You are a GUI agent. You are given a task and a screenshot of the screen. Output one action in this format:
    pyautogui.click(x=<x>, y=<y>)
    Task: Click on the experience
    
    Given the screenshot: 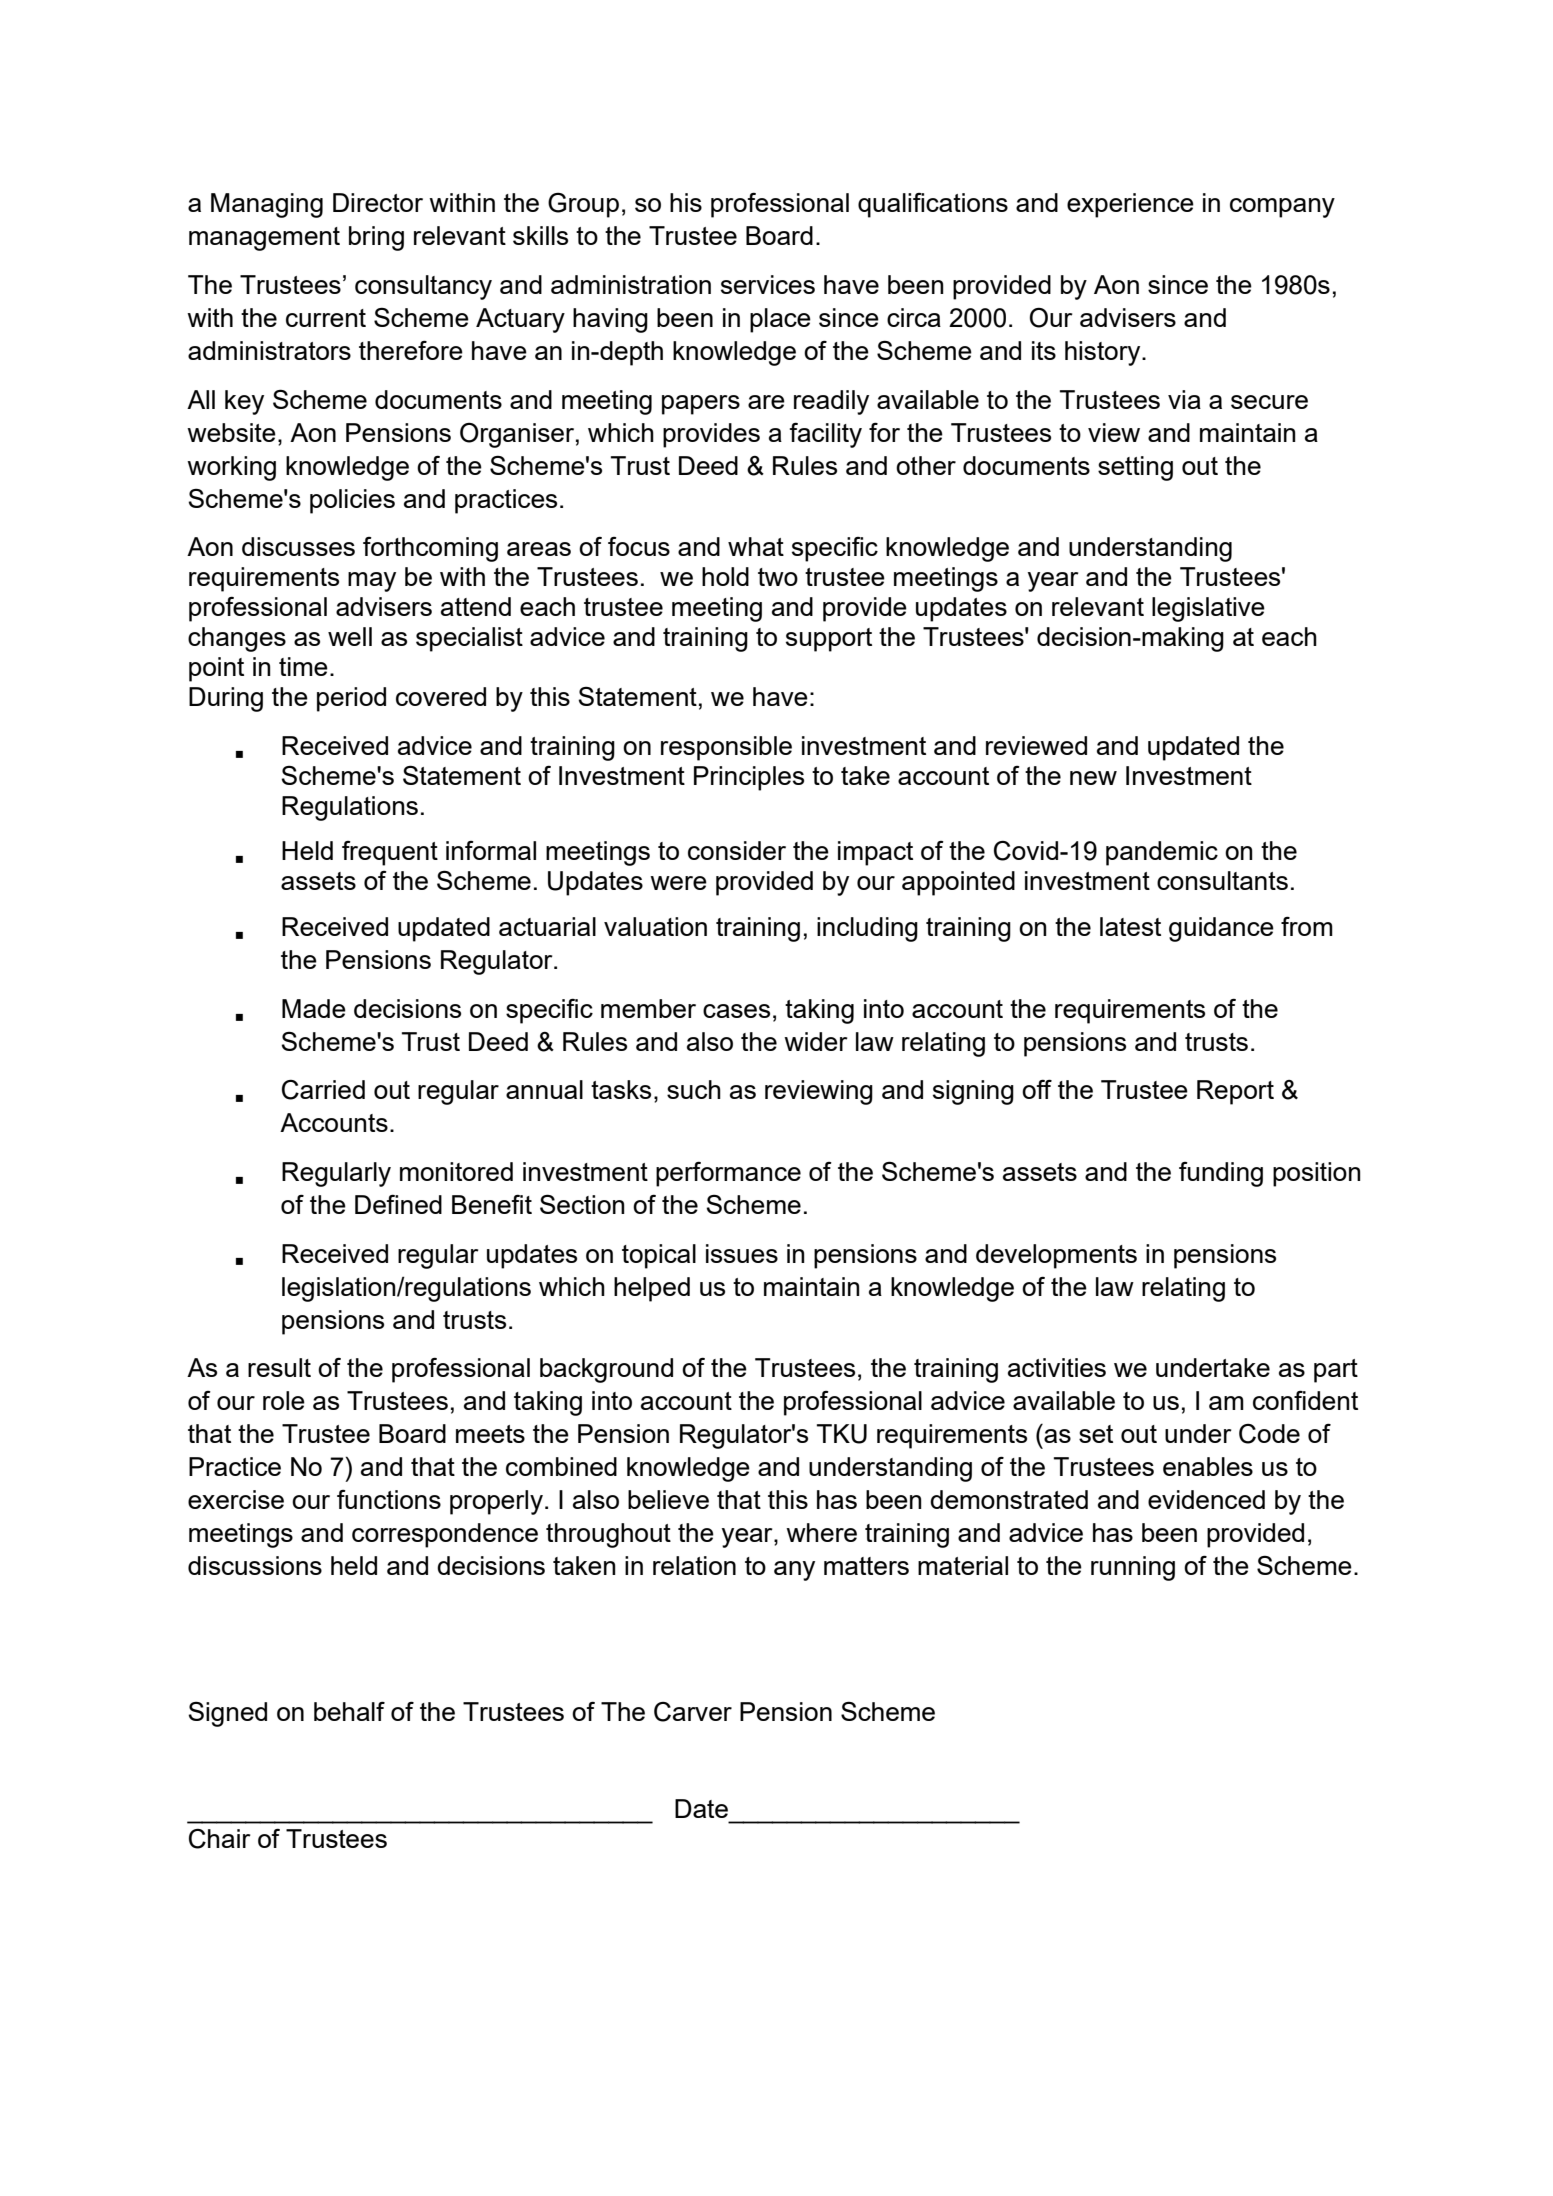 What is the action you would take?
    pyautogui.click(x=1130, y=205)
